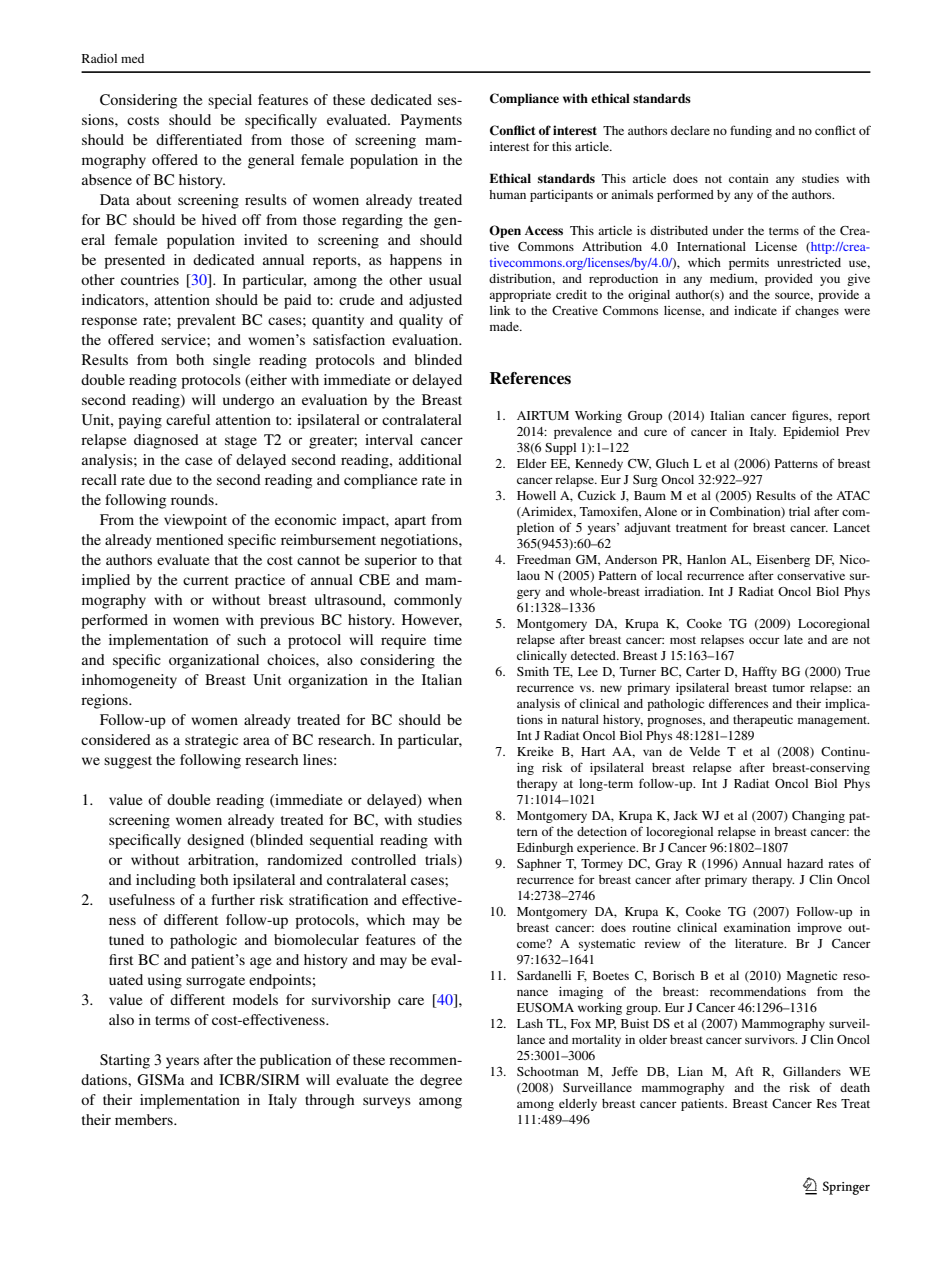 This page has width=952, height=1265. Describe the element at coordinates (430, 459) in the page. I see `additional` at that location.
